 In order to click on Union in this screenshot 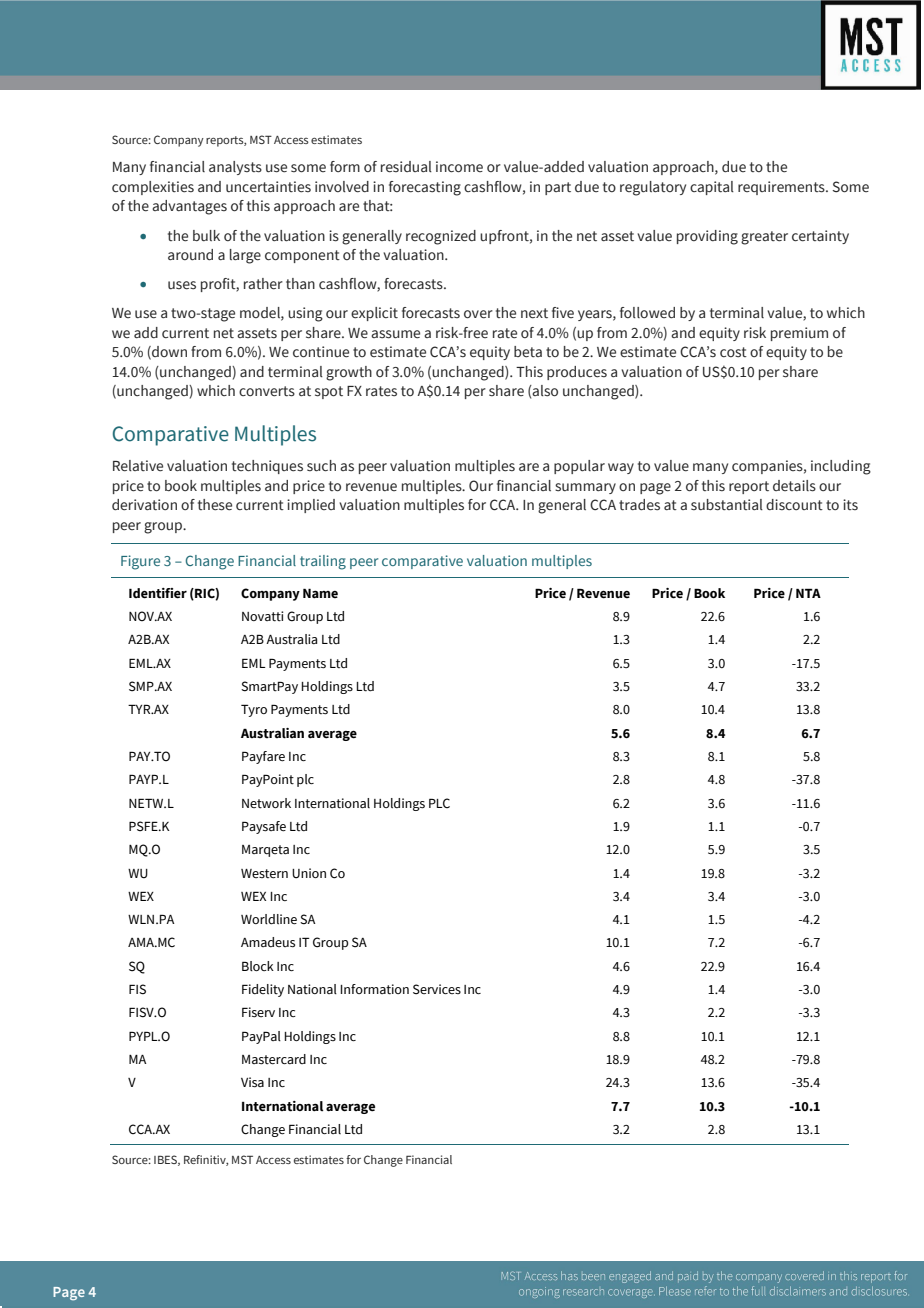, I will do `click(309, 873)`.
